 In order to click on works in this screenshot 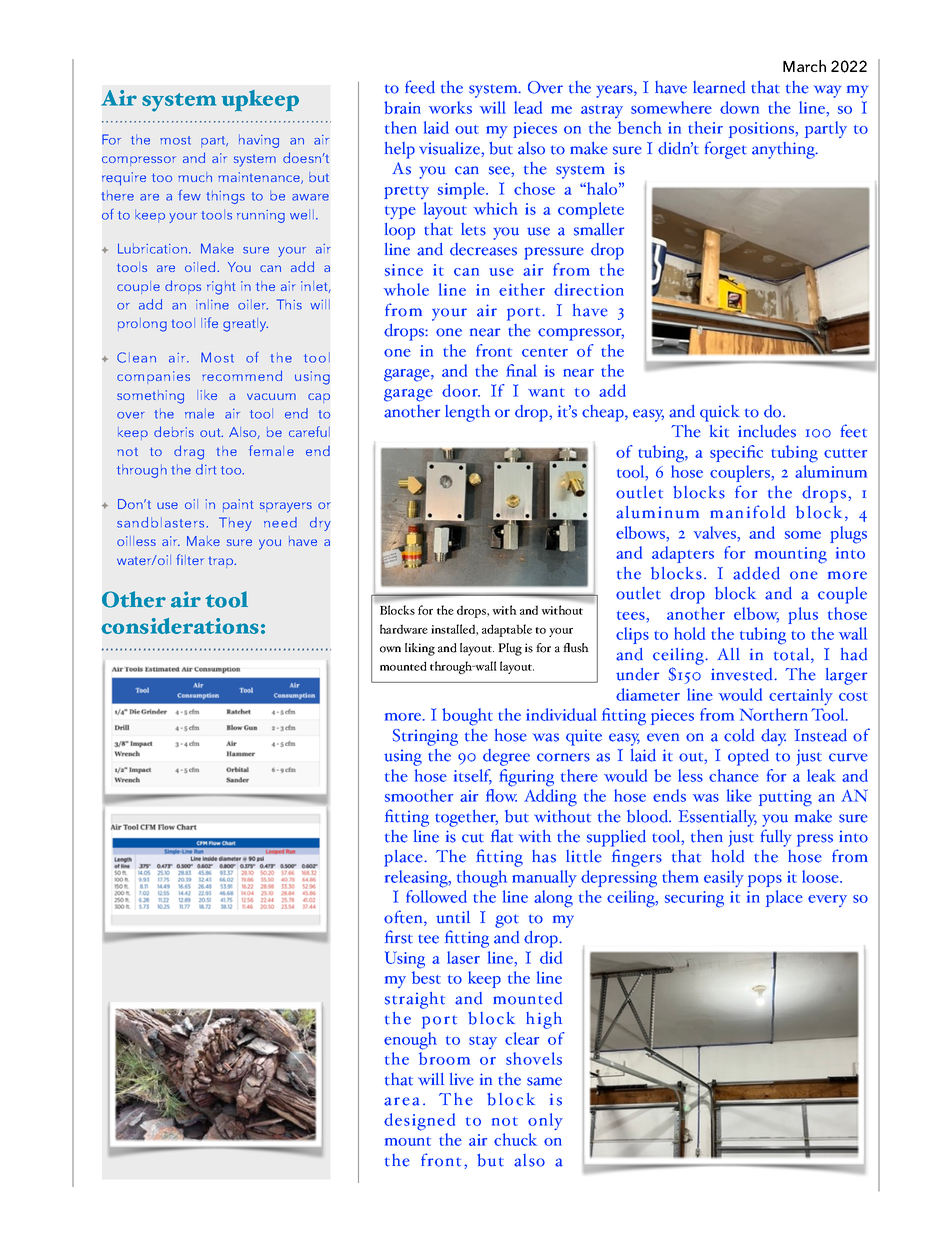, I will do `click(450, 107)`.
